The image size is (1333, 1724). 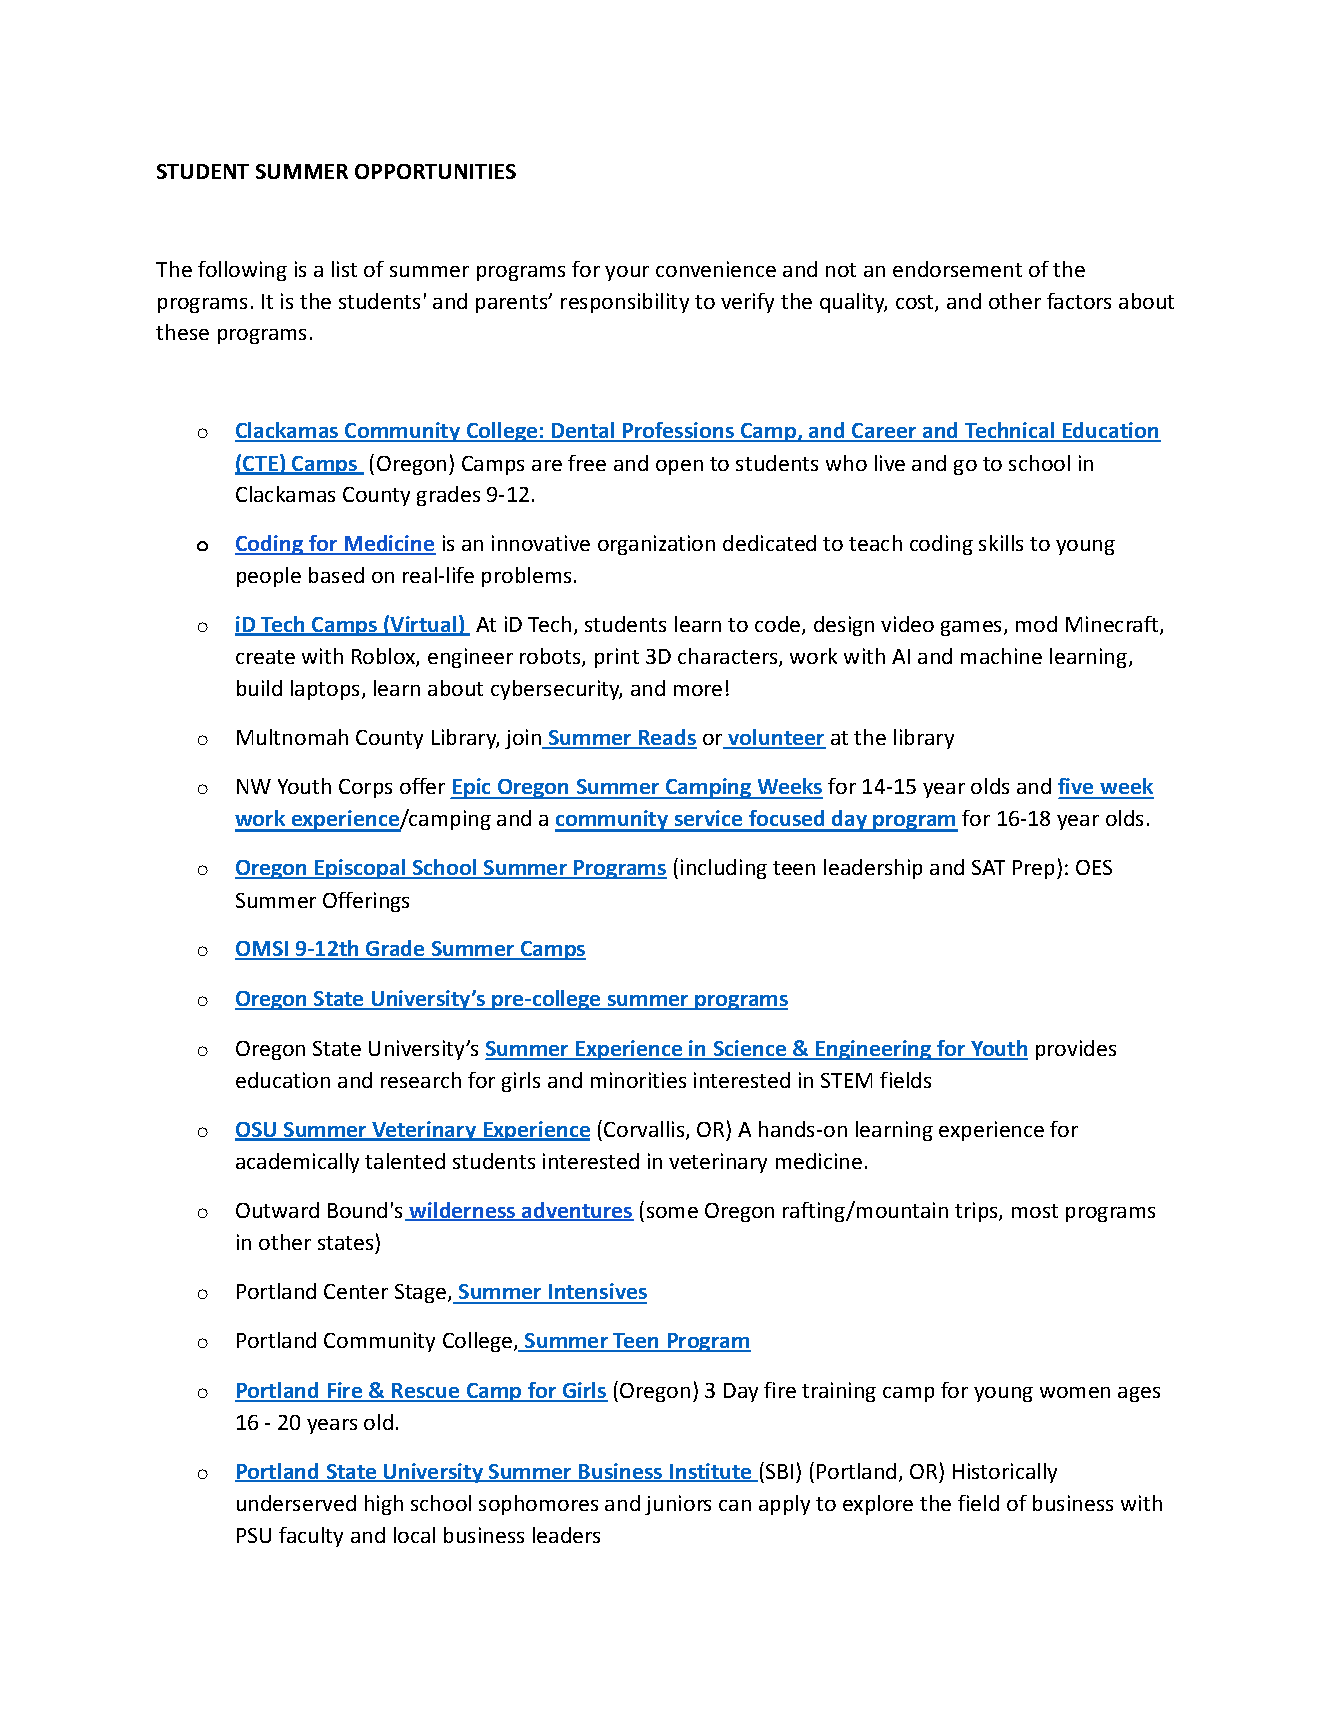 I want to click on endorsement, so click(x=957, y=269).
